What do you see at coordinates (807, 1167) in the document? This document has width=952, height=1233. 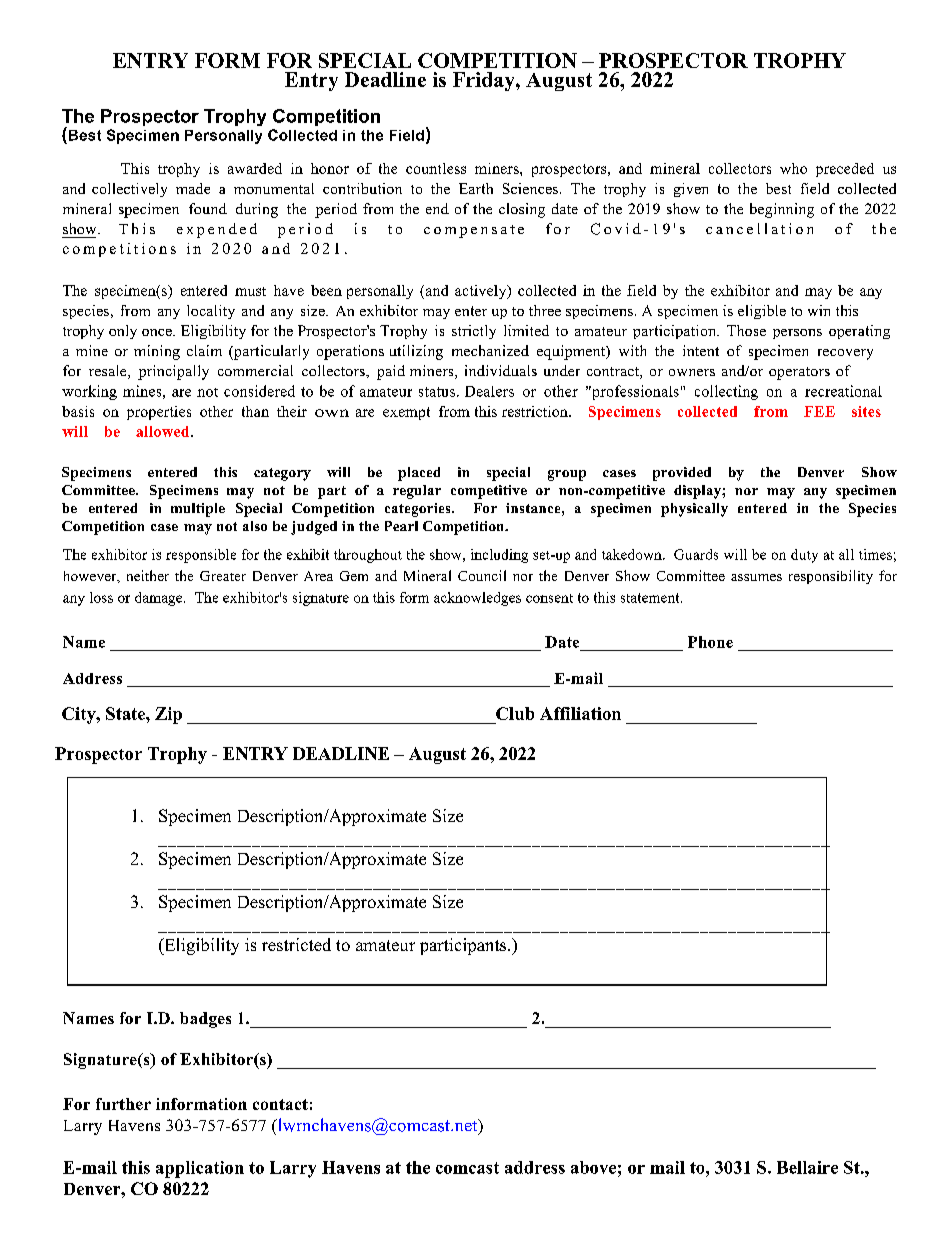 I see `Bellaire` at bounding box center [807, 1167].
